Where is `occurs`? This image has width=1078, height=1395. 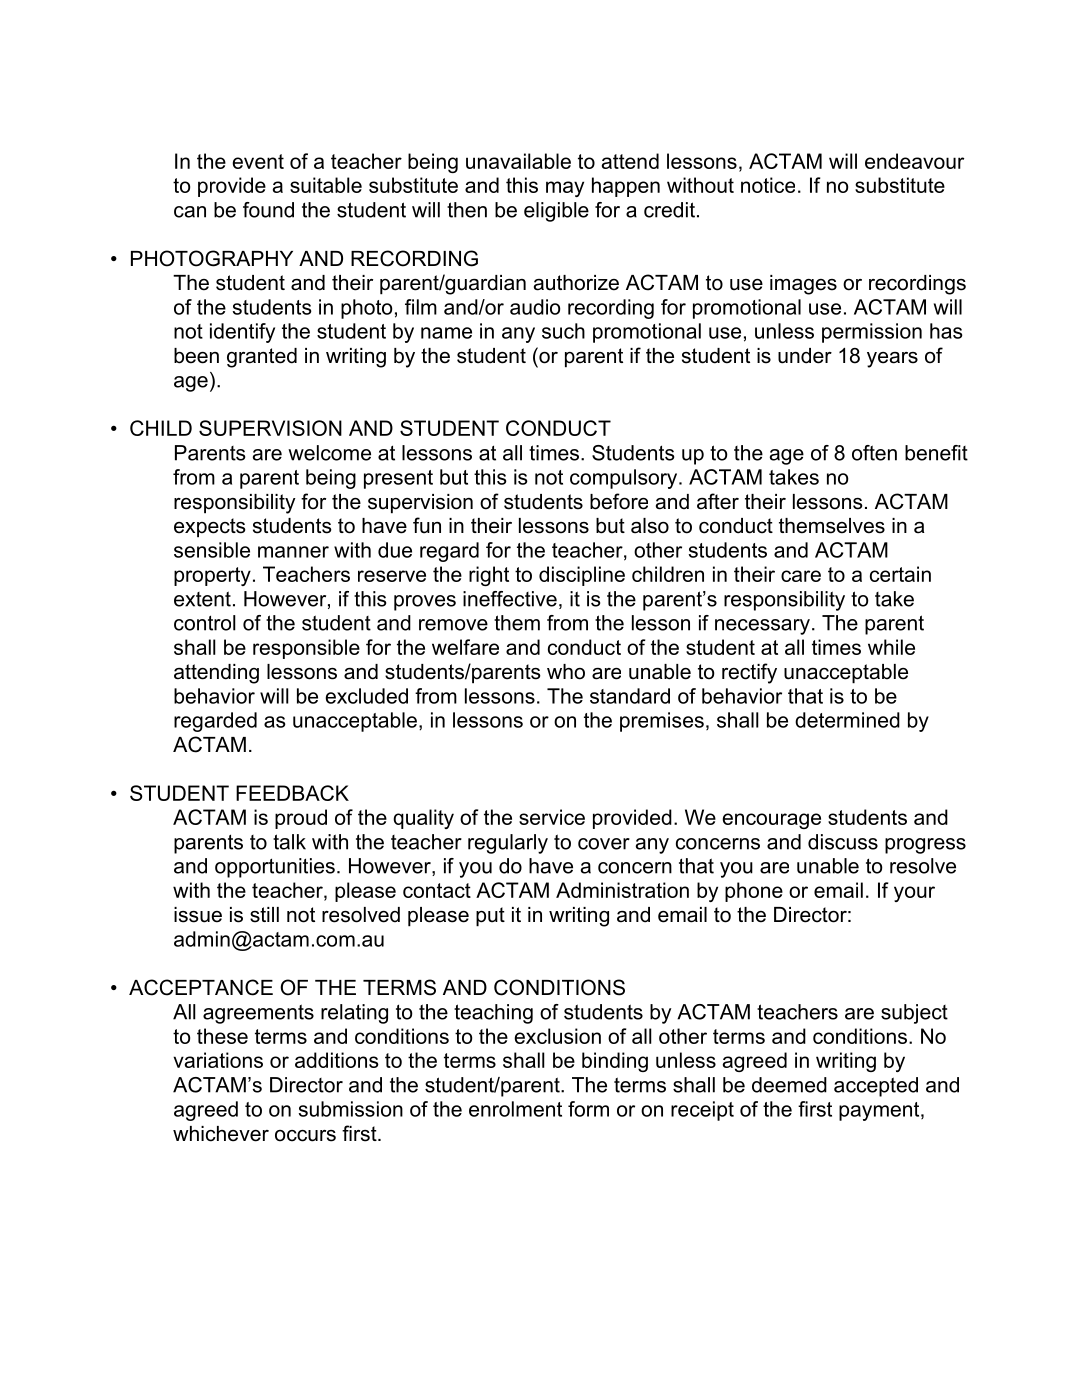 occurs is located at coordinates (305, 1136).
